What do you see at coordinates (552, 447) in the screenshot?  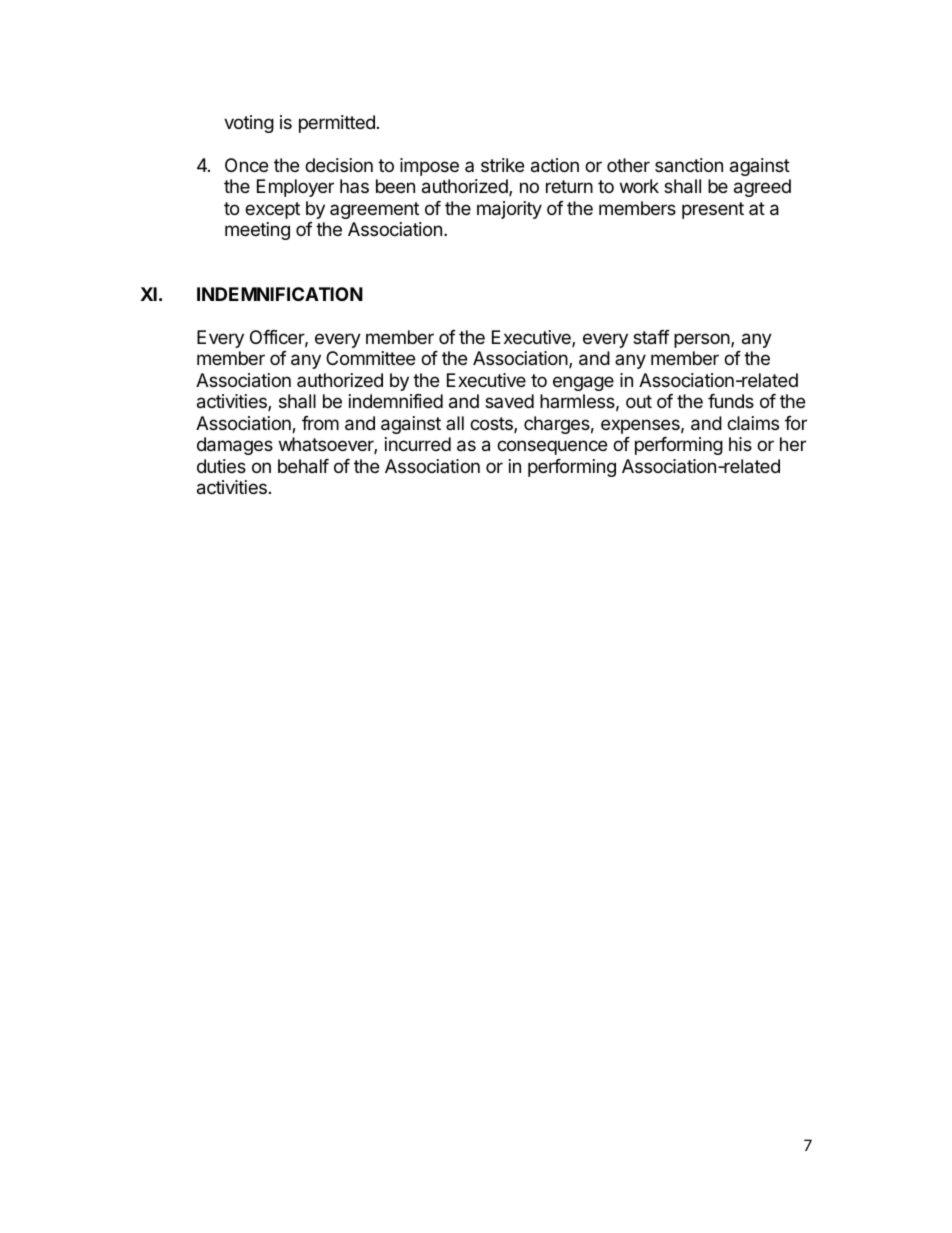 I see `consequence` at bounding box center [552, 447].
